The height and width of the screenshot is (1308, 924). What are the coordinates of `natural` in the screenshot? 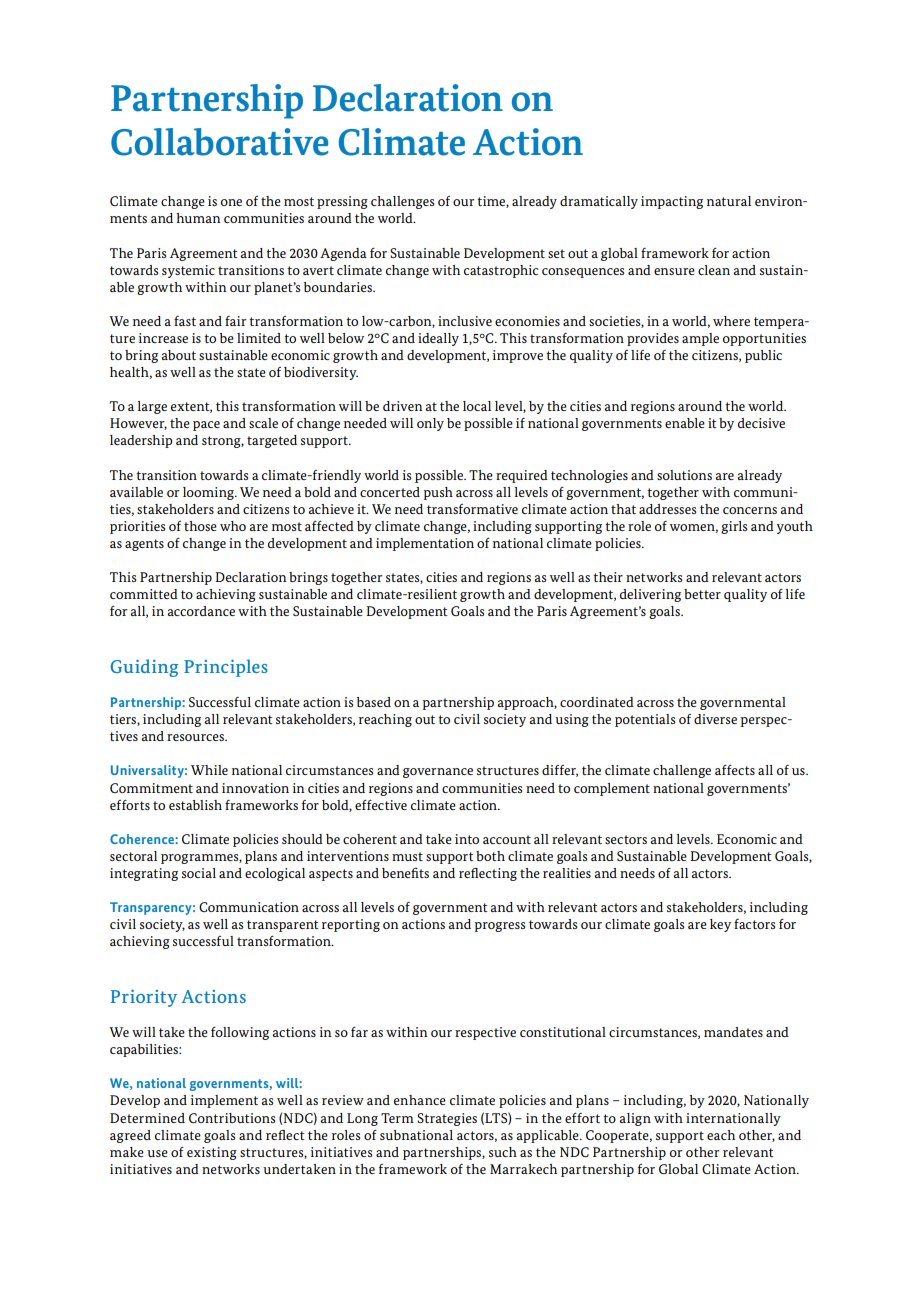 It's located at (729, 201).
